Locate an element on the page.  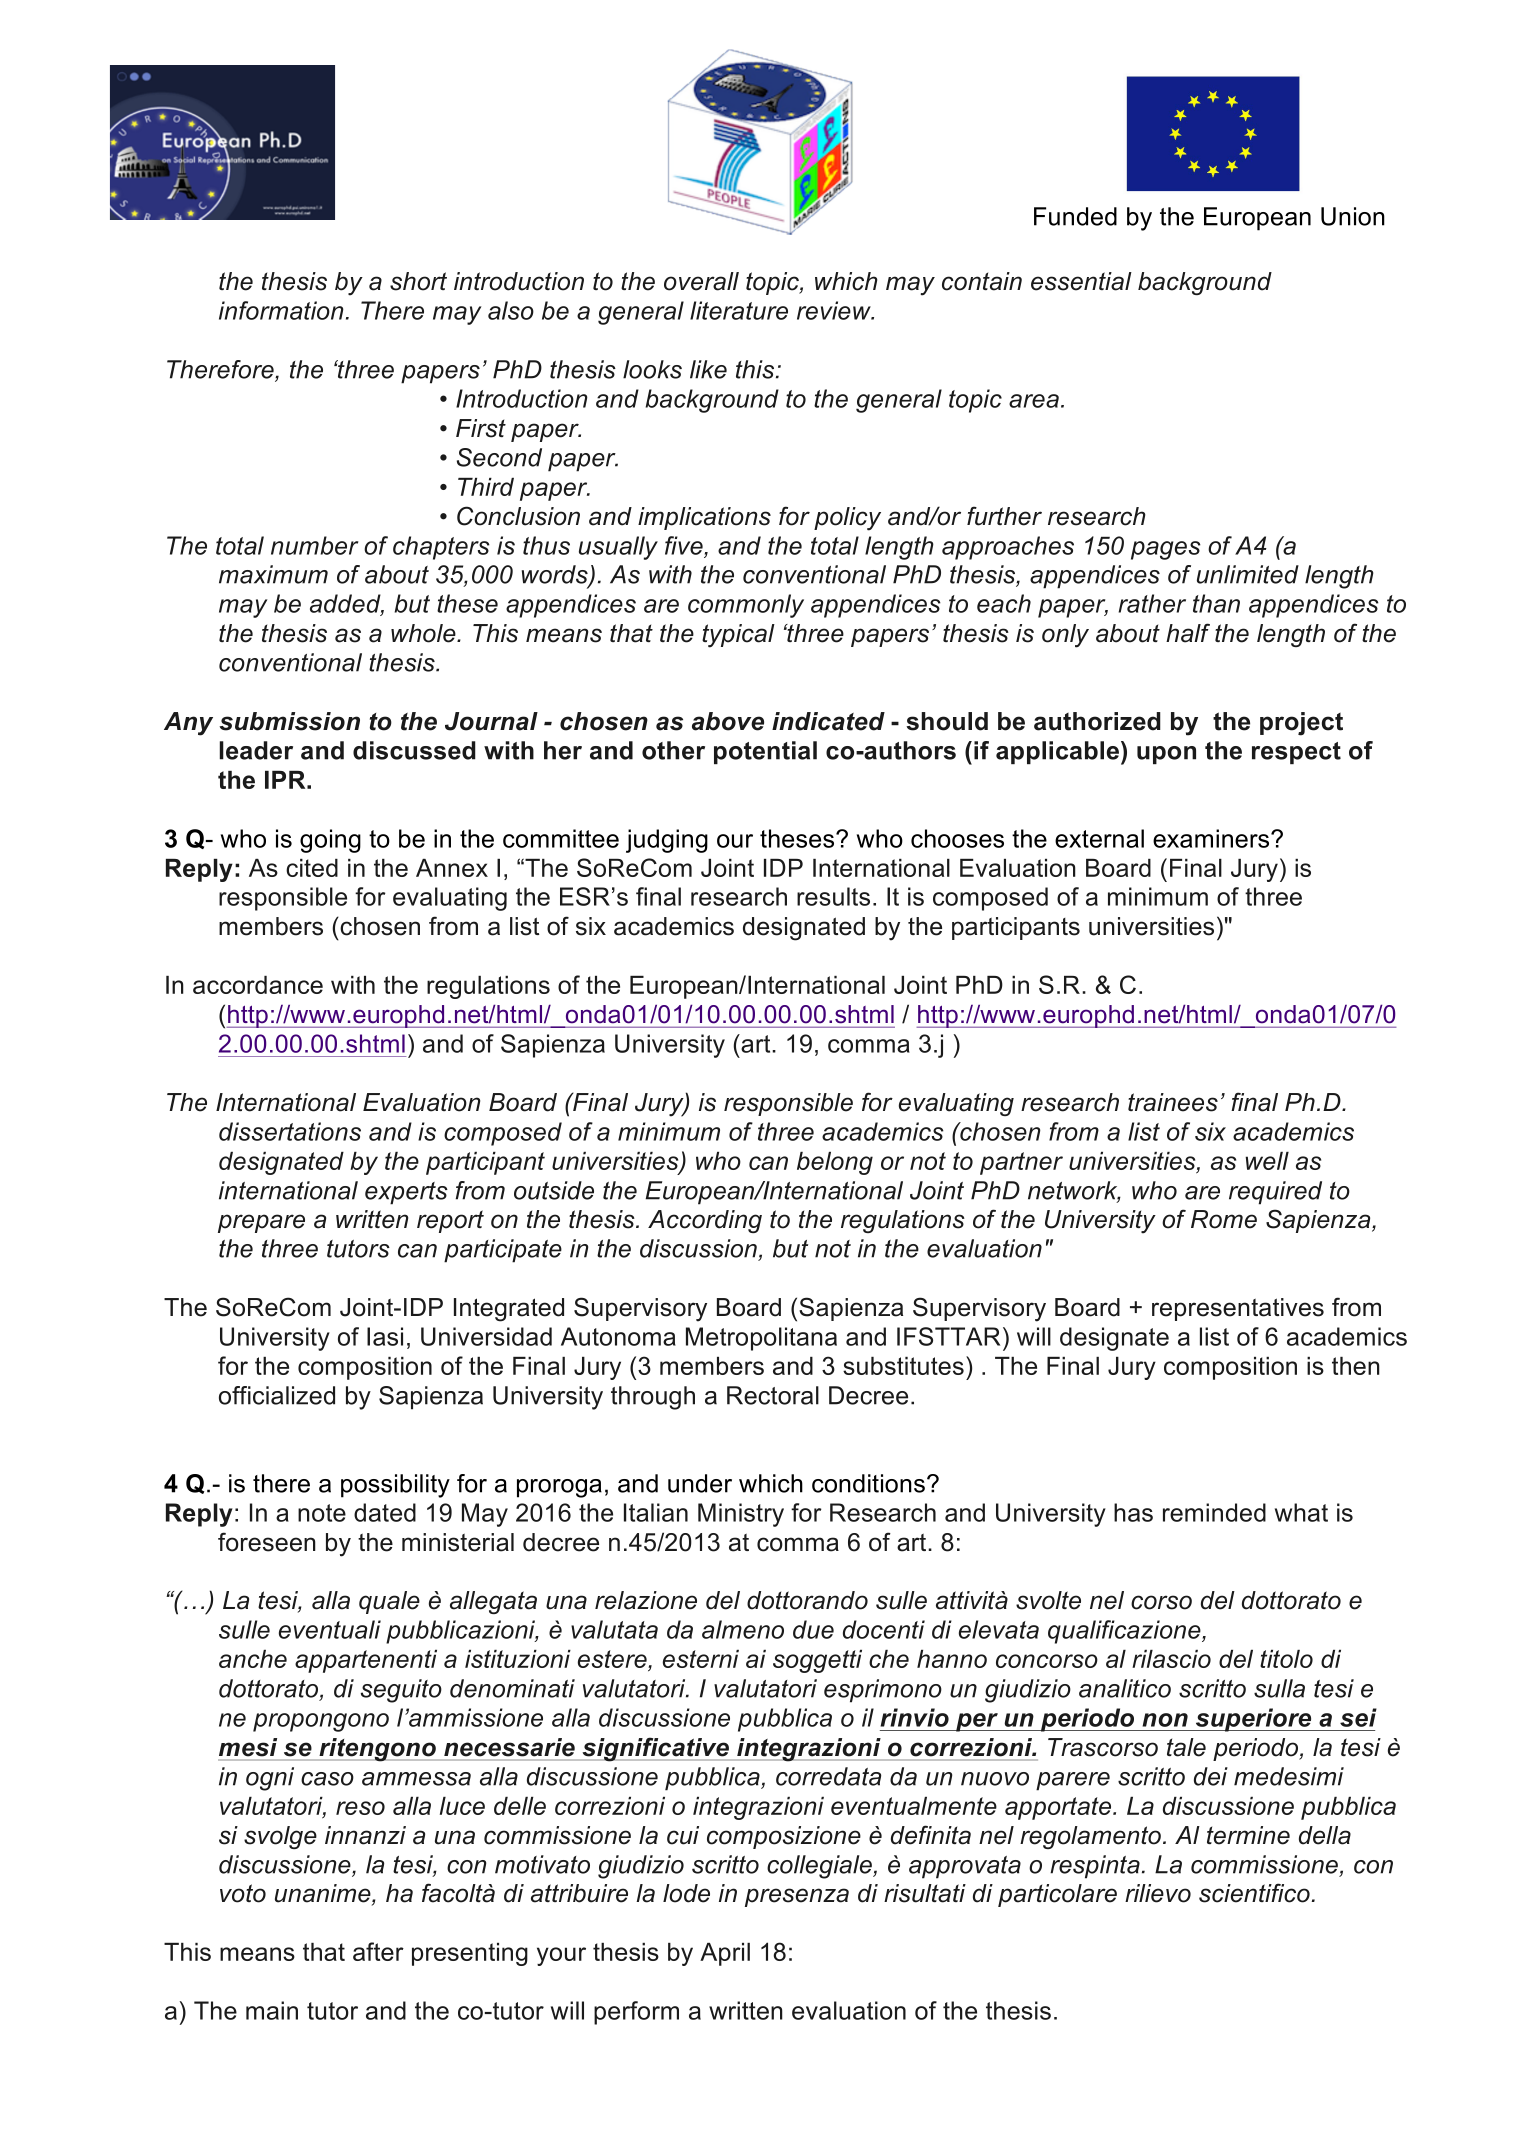
information is located at coordinates (281, 310).
